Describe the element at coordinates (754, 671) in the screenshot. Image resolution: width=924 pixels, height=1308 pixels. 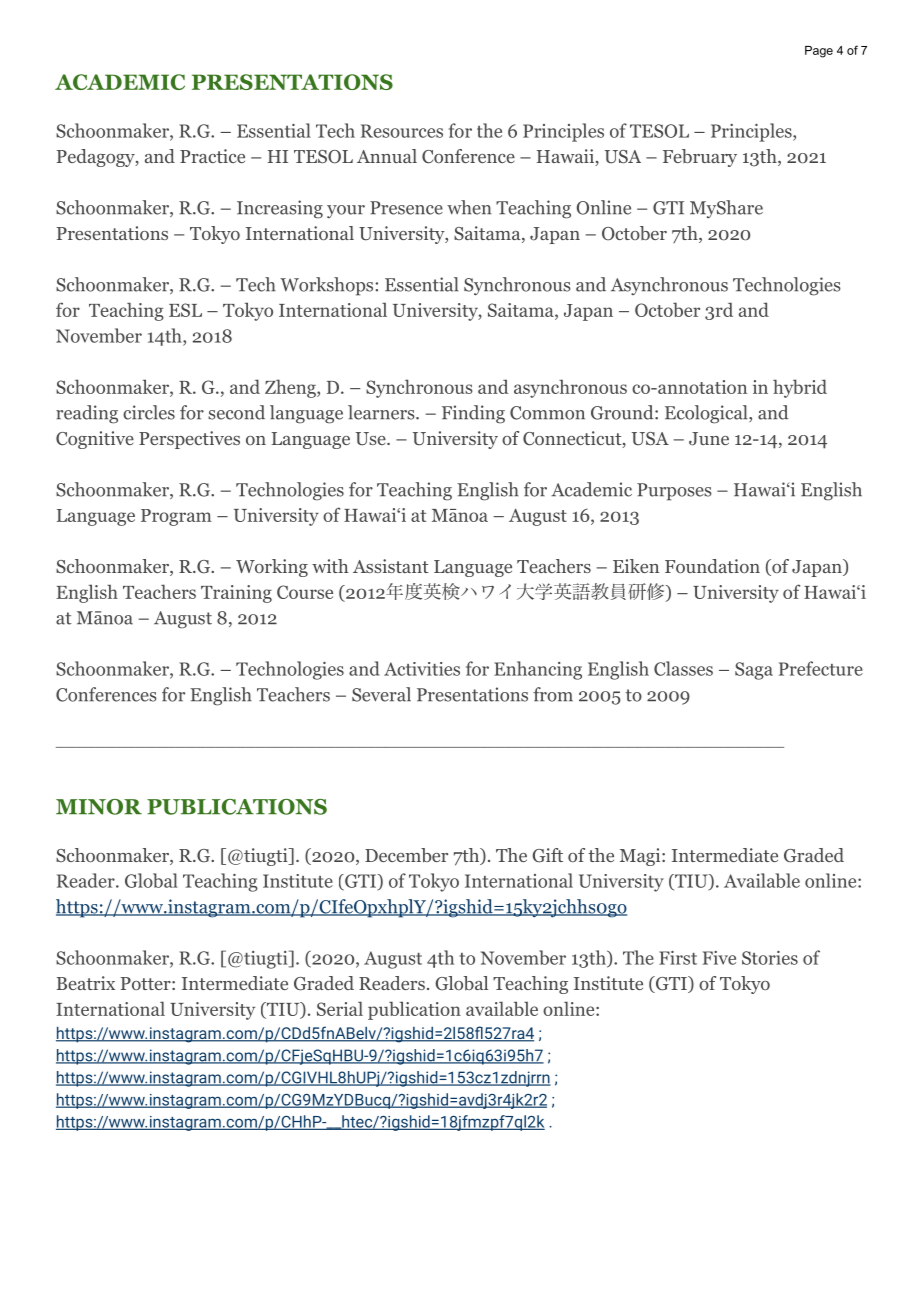
I see `Saga` at that location.
